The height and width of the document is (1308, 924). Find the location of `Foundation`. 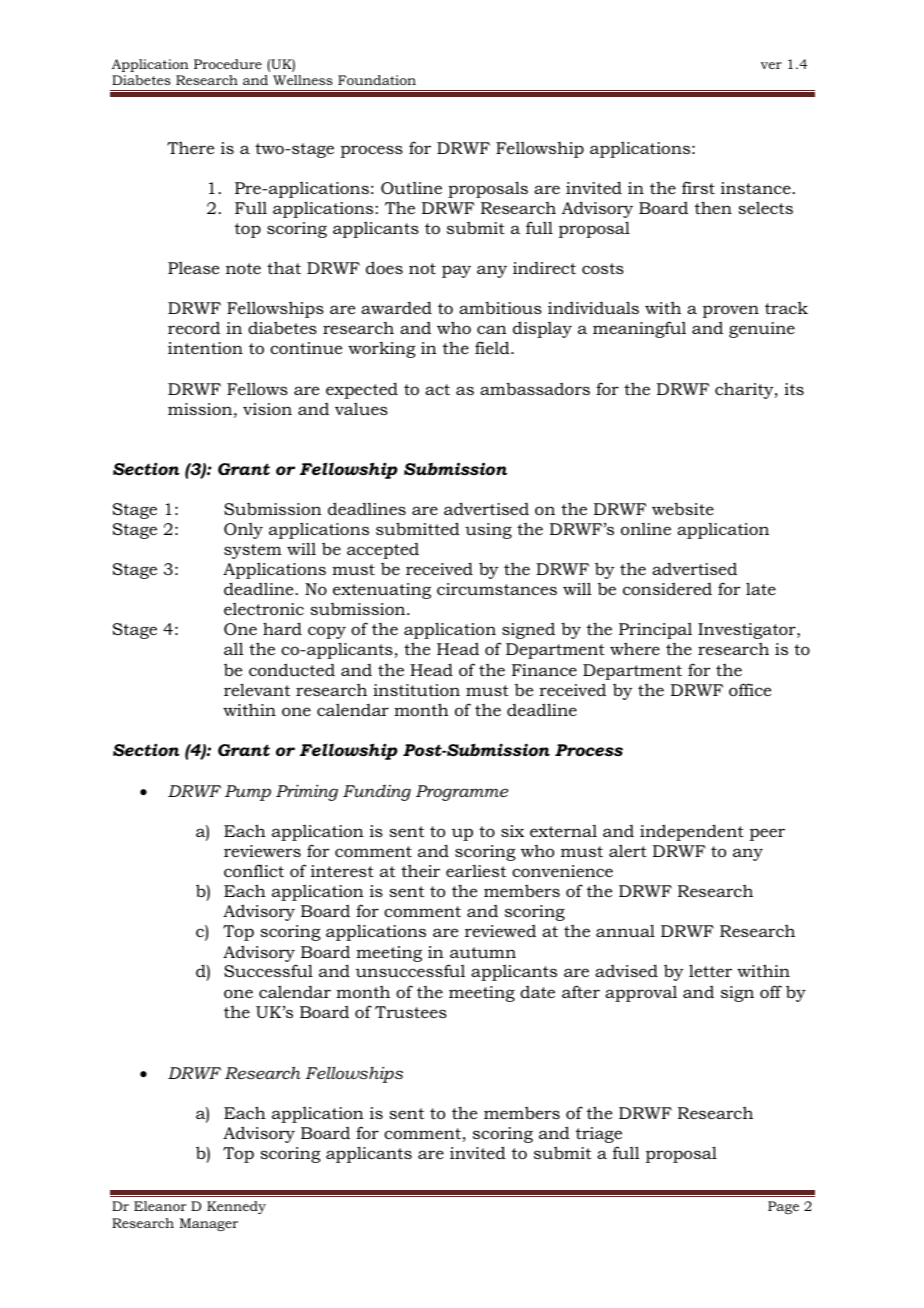

Foundation is located at coordinates (377, 80).
